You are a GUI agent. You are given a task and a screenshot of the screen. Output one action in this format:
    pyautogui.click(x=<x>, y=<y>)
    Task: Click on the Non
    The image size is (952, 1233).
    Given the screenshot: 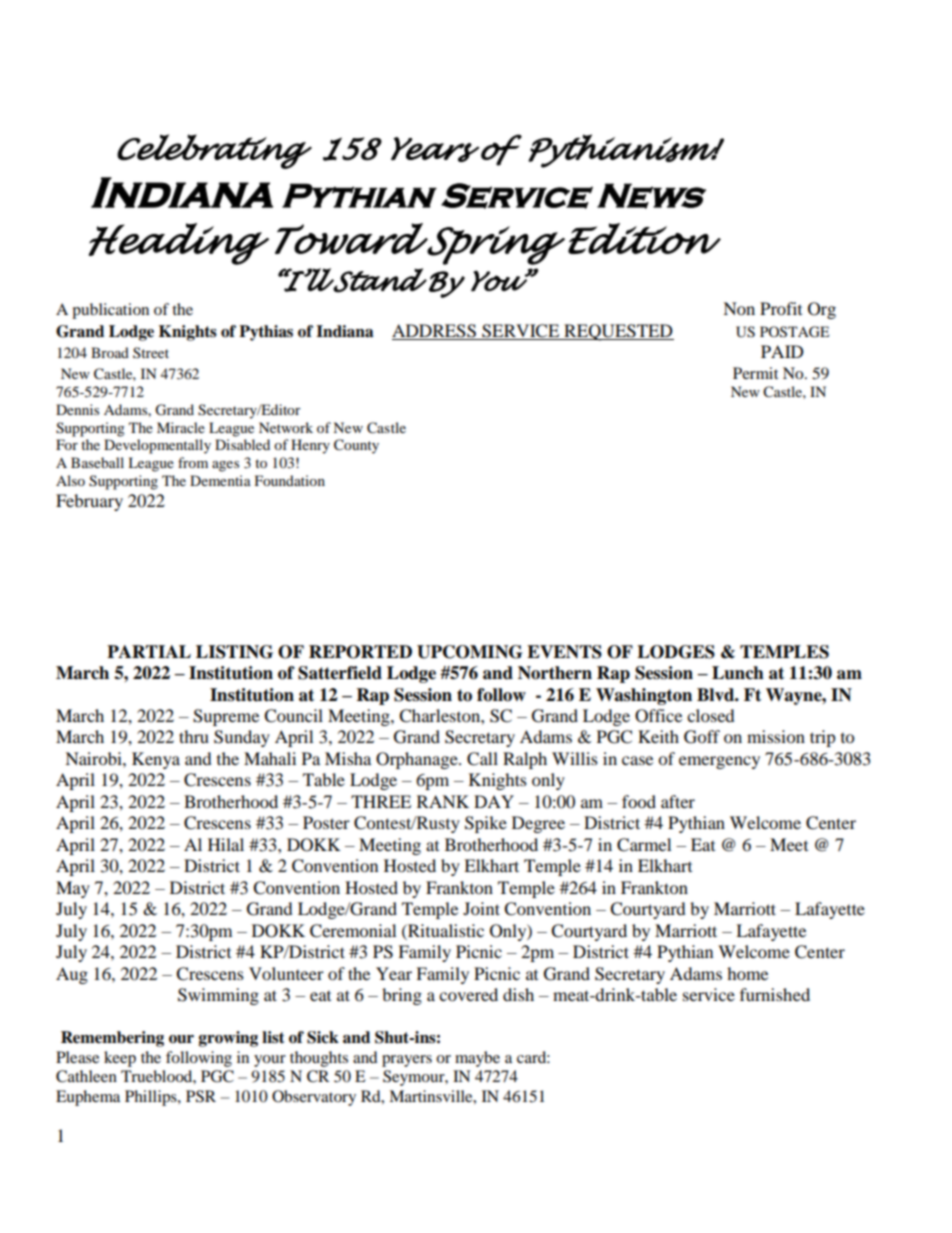 What is the action you would take?
    pyautogui.click(x=739, y=308)
